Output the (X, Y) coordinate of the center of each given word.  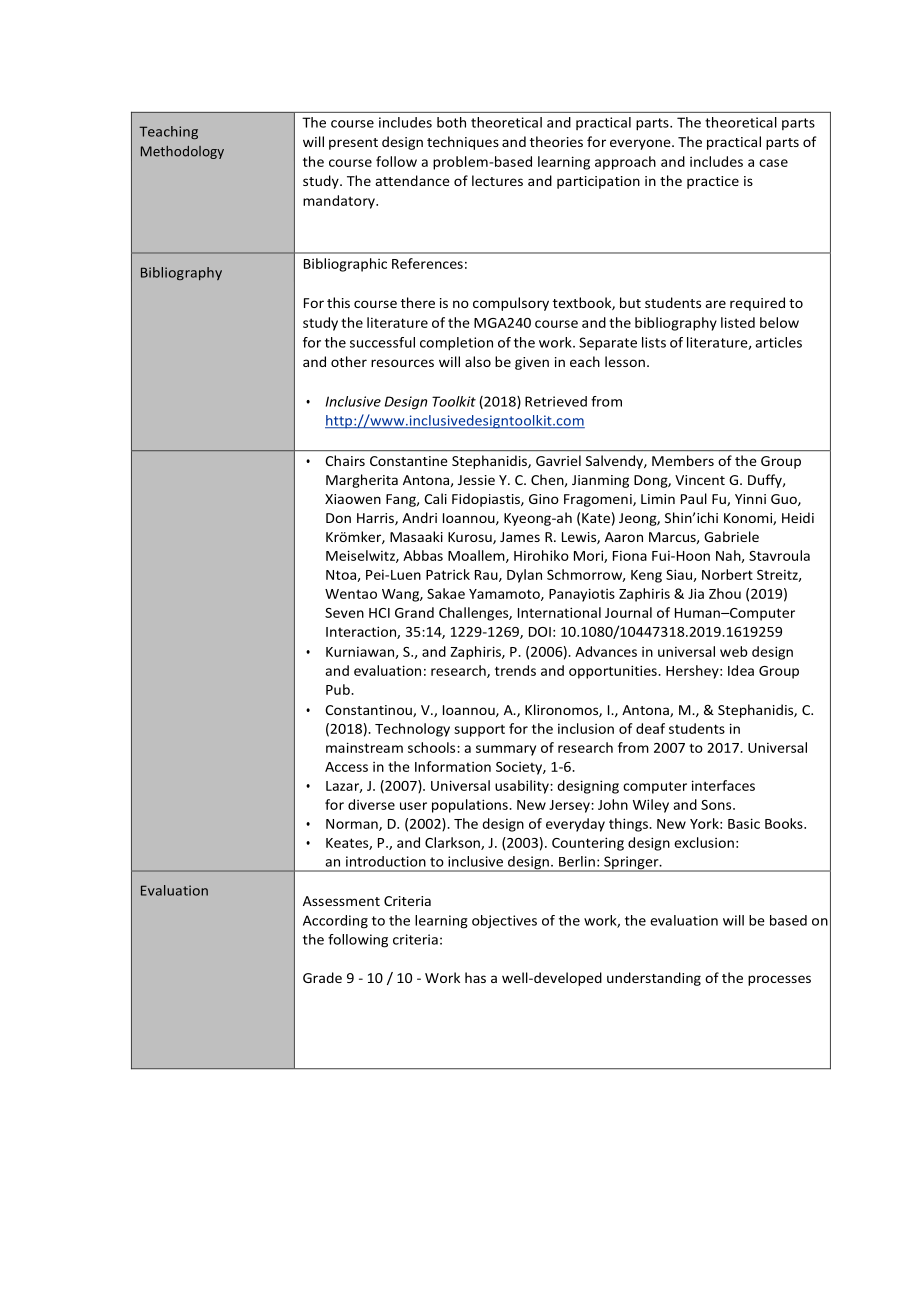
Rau (487, 576)
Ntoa (342, 576)
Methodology (182, 152)
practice (713, 182)
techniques (463, 143)
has (475, 977)
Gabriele (731, 536)
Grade (322, 977)
